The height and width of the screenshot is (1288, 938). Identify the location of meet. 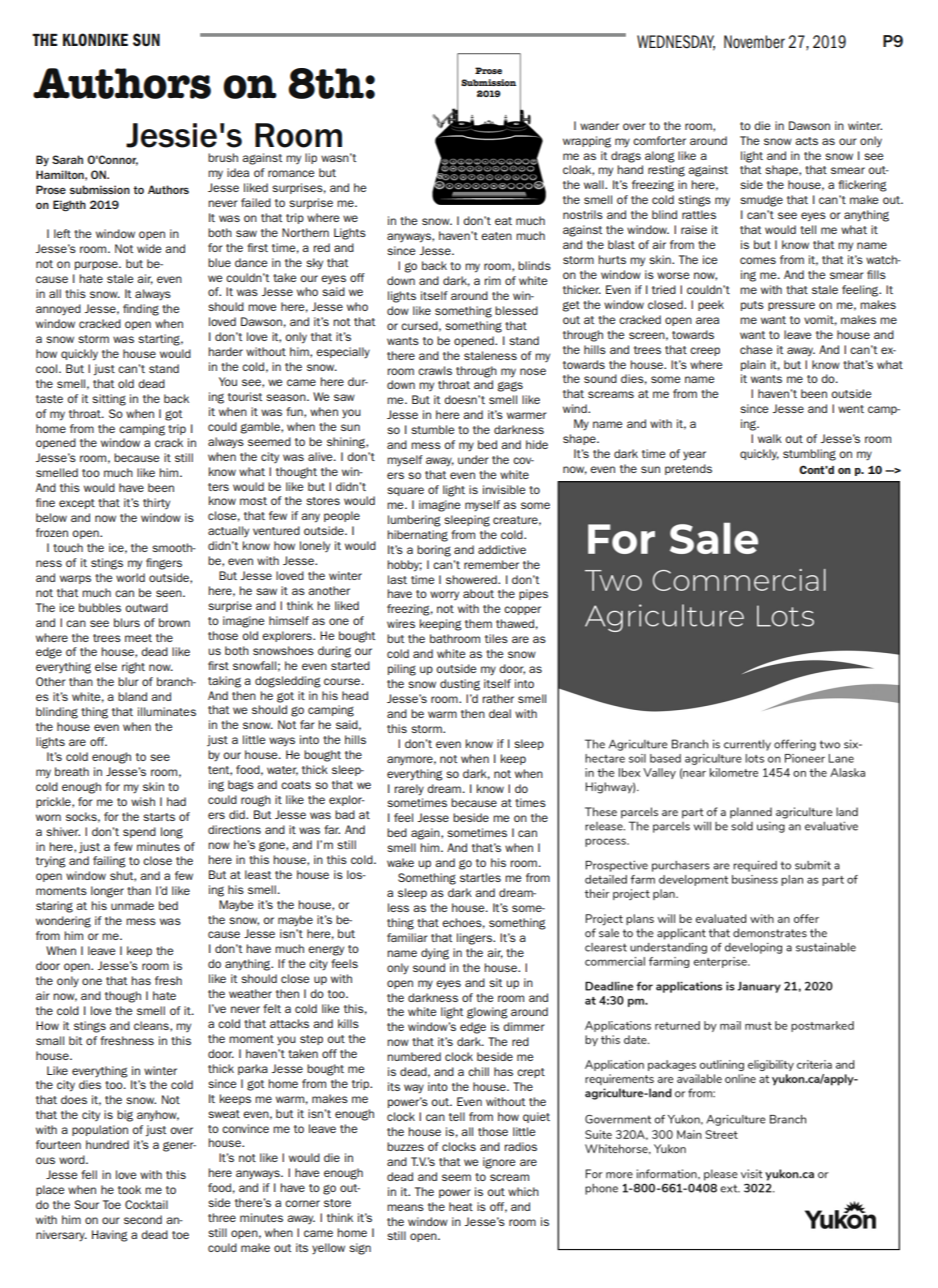
(138, 638).
